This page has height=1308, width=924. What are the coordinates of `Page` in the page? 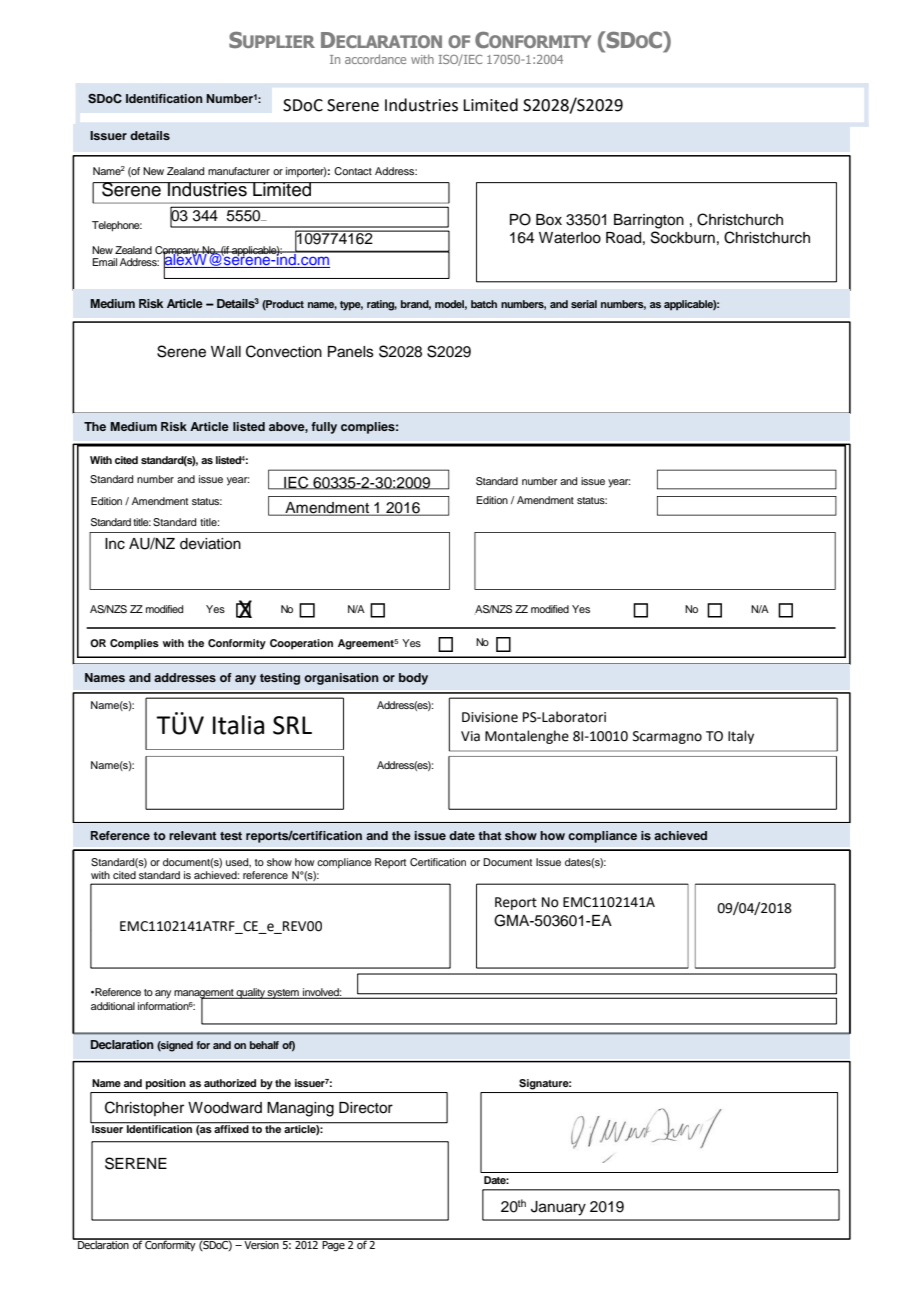 It's located at (333, 1245).
